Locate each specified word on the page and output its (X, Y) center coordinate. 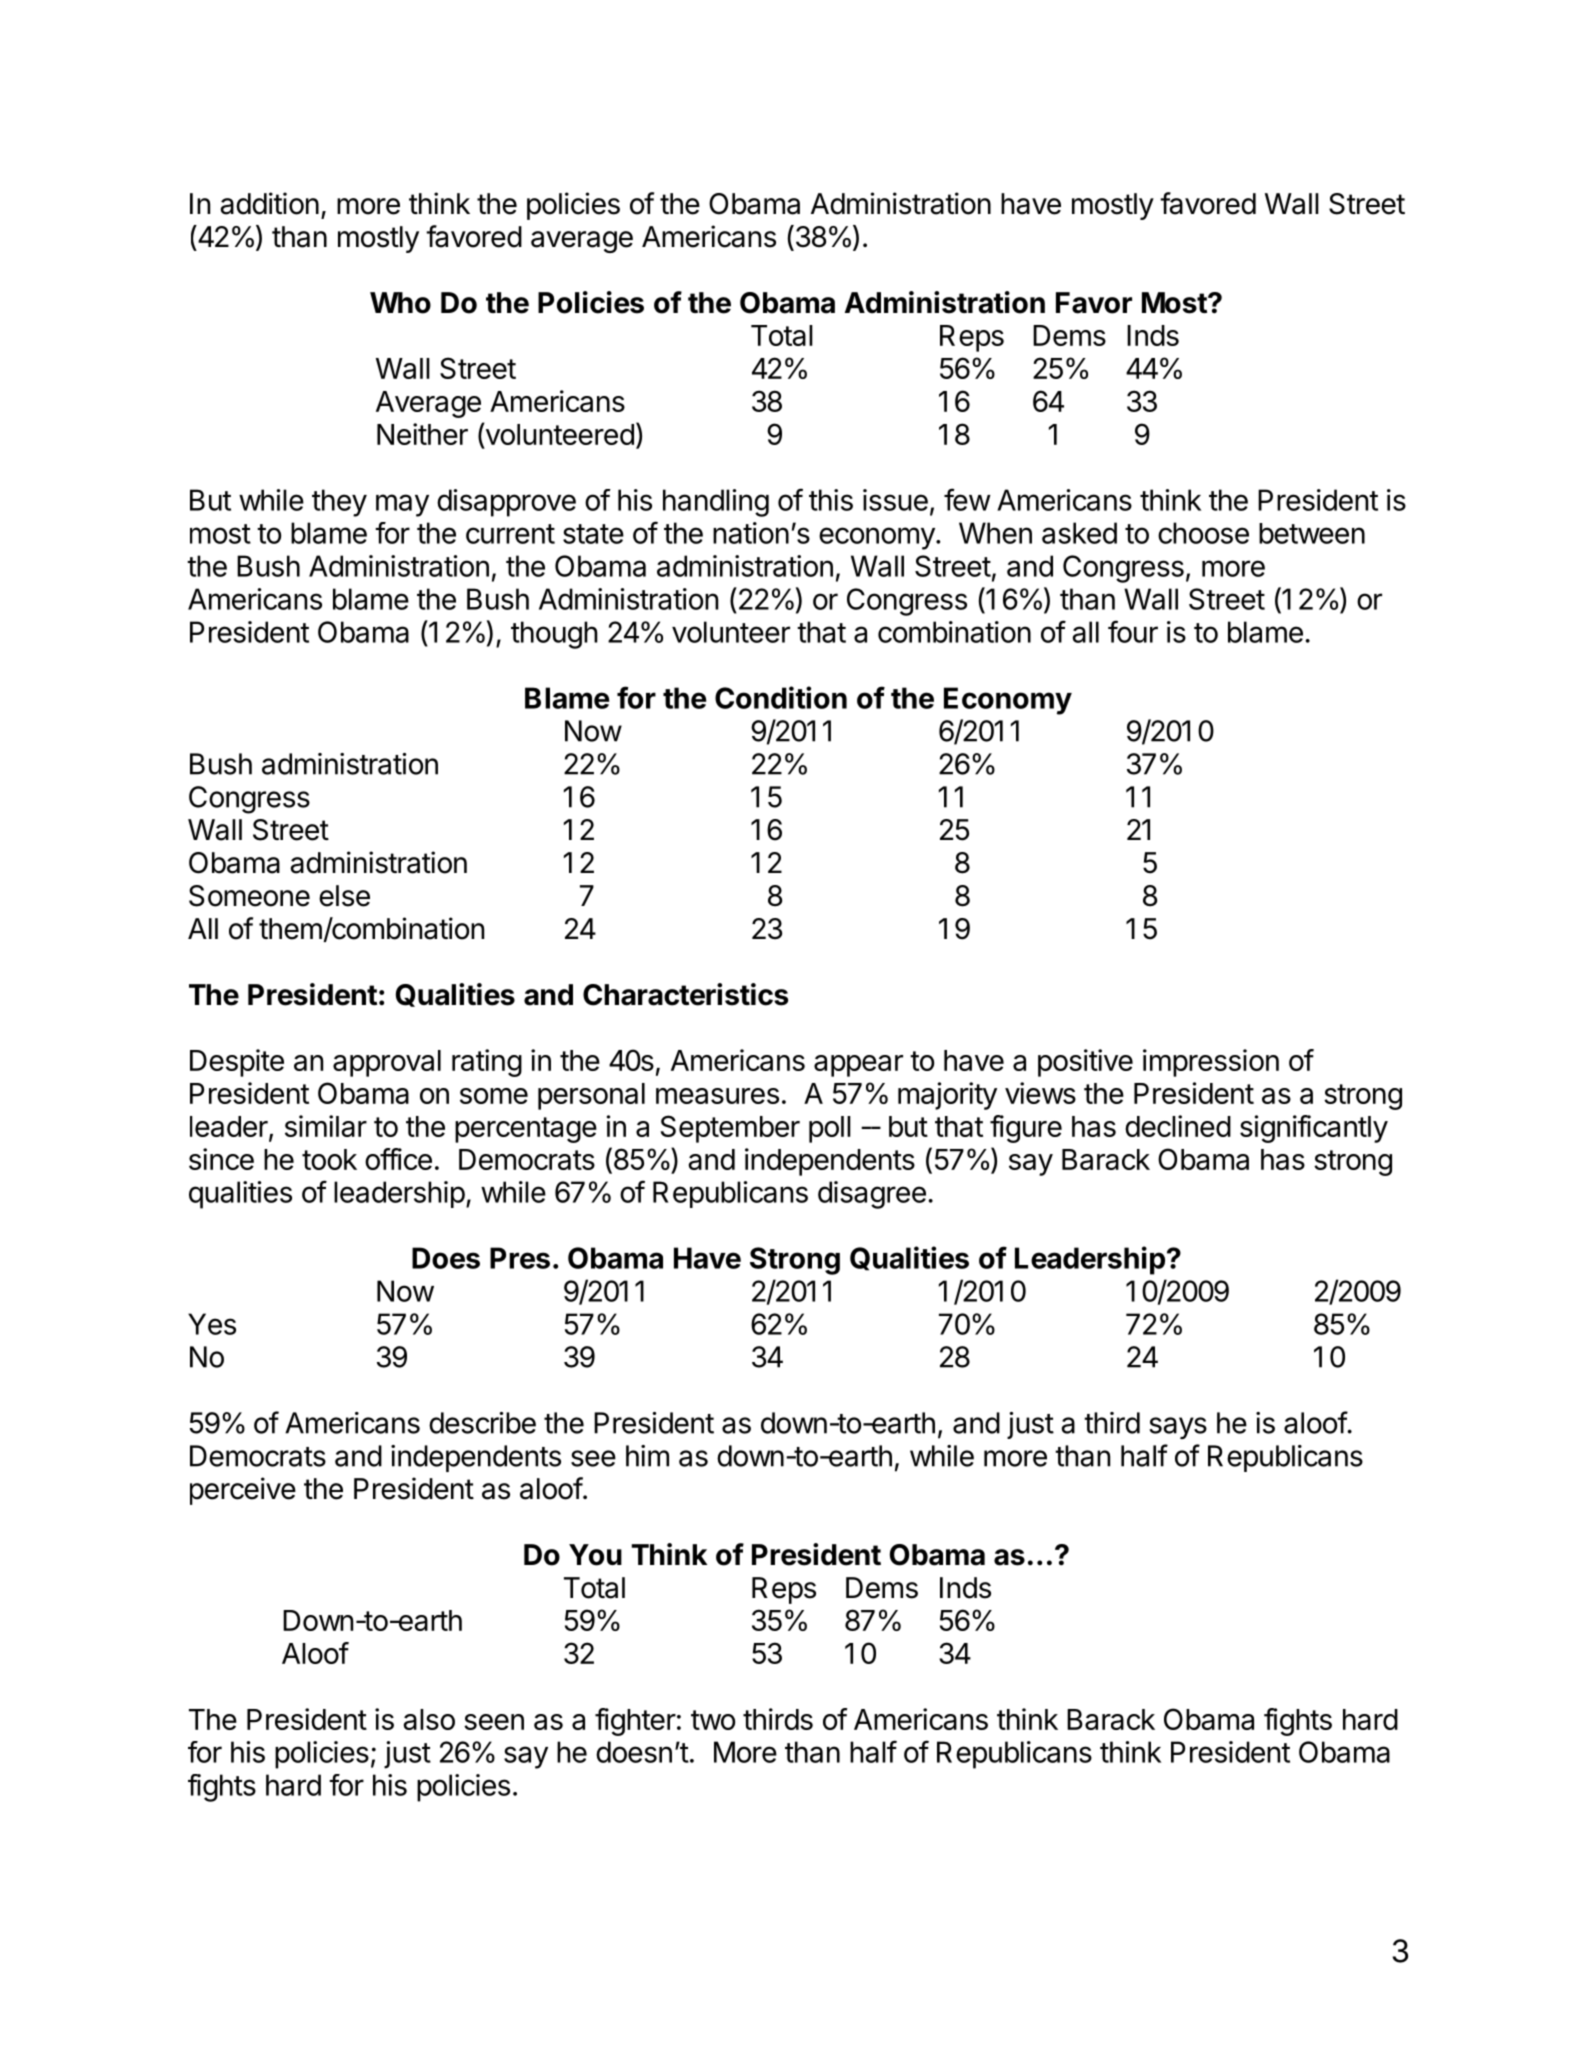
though (554, 635)
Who (400, 303)
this (831, 500)
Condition (781, 697)
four (1133, 631)
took (329, 1159)
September (730, 1129)
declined (1178, 1126)
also (429, 1719)
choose (1203, 533)
